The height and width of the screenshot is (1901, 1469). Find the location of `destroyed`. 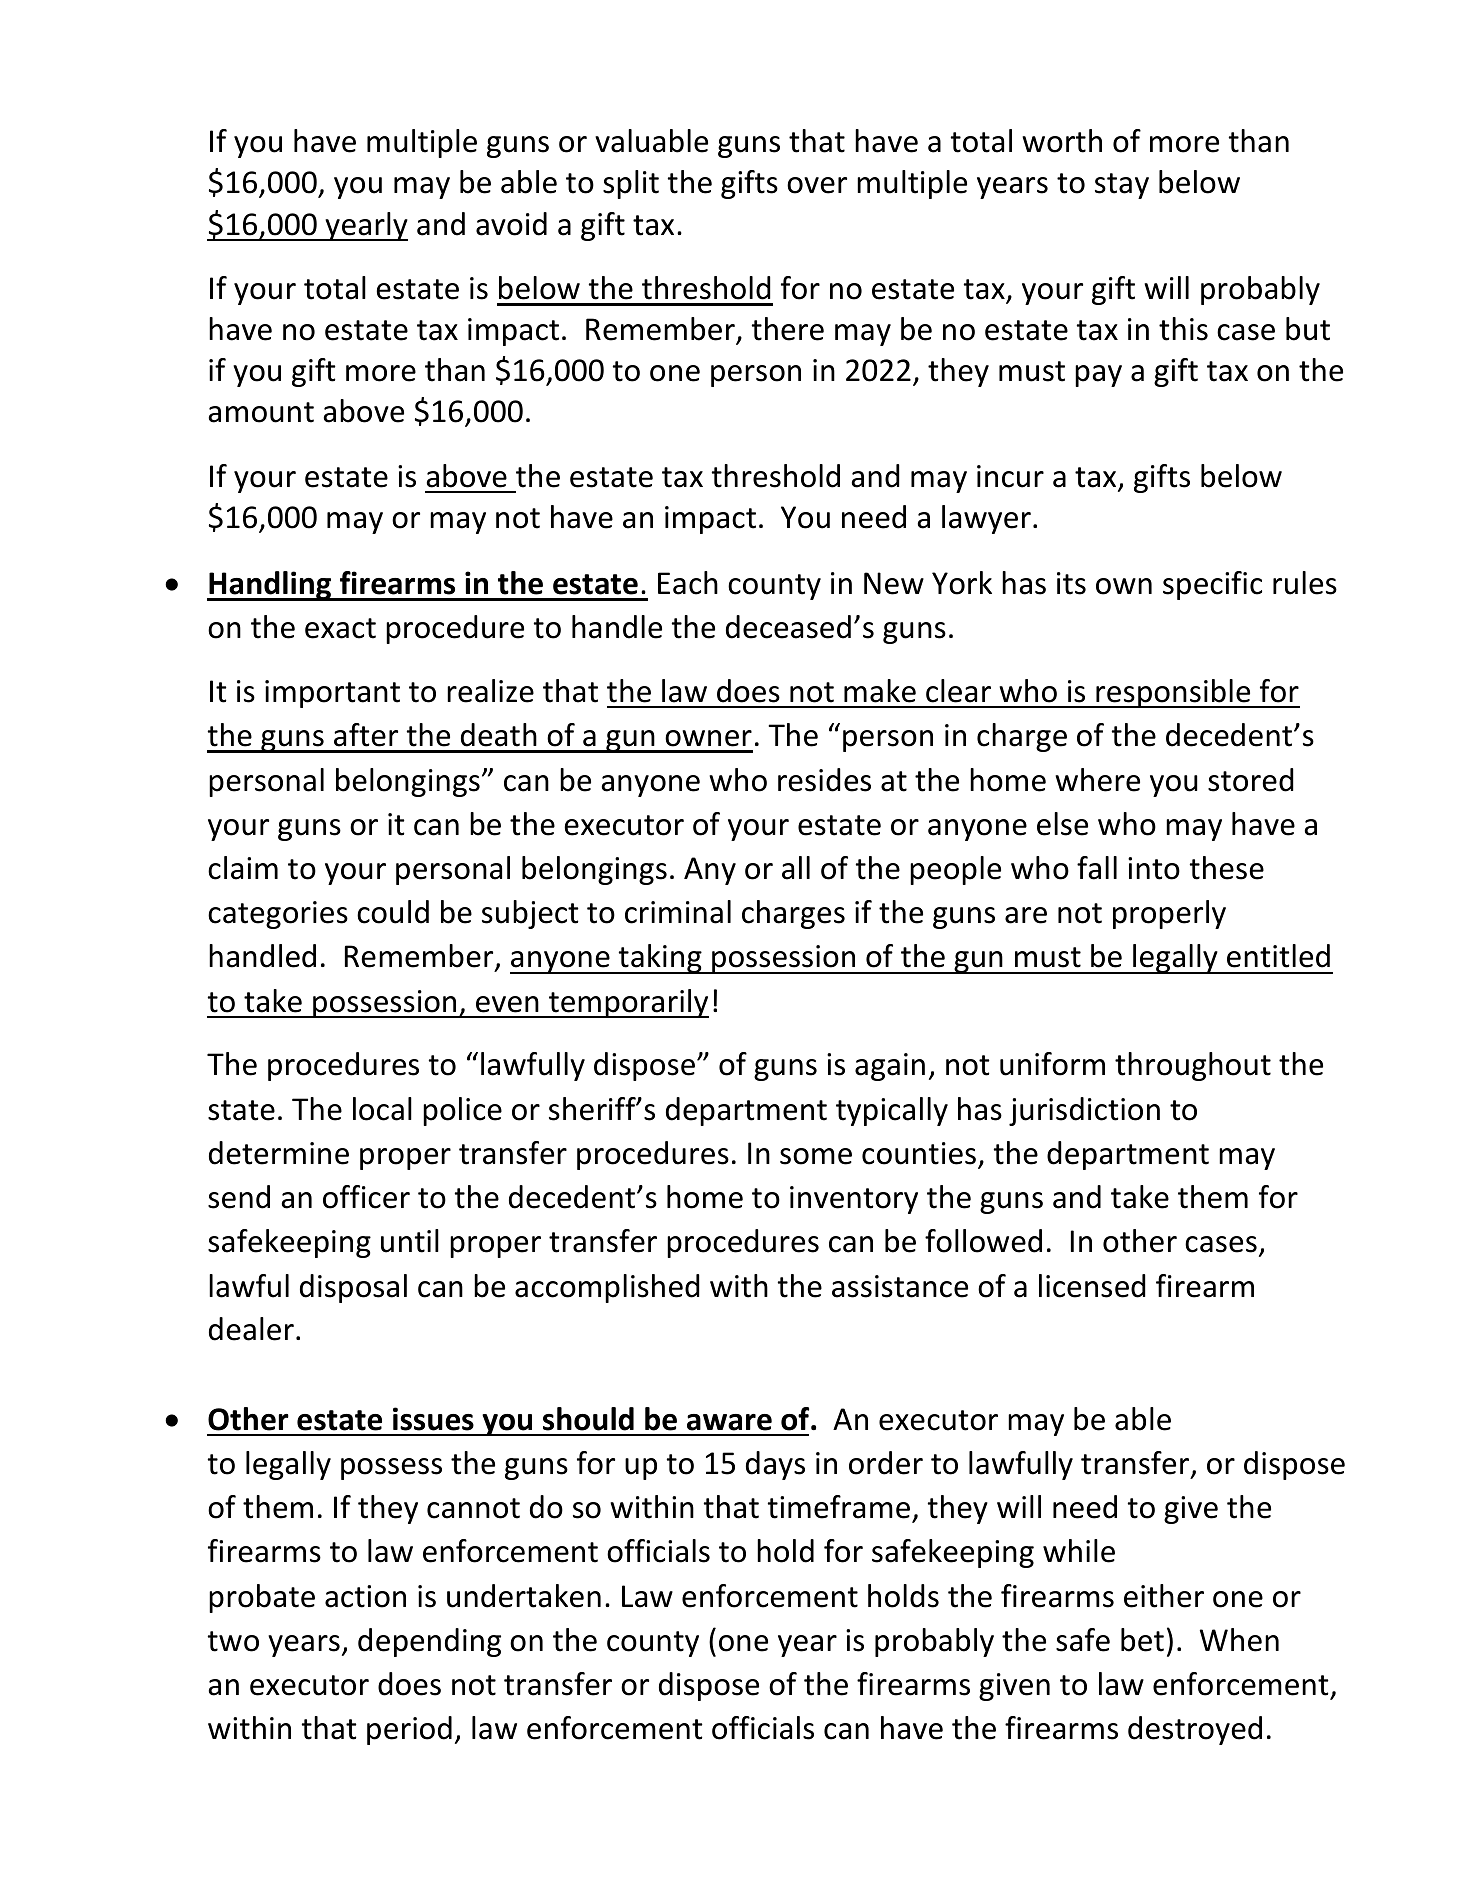

destroyed is located at coordinates (1195, 1730).
